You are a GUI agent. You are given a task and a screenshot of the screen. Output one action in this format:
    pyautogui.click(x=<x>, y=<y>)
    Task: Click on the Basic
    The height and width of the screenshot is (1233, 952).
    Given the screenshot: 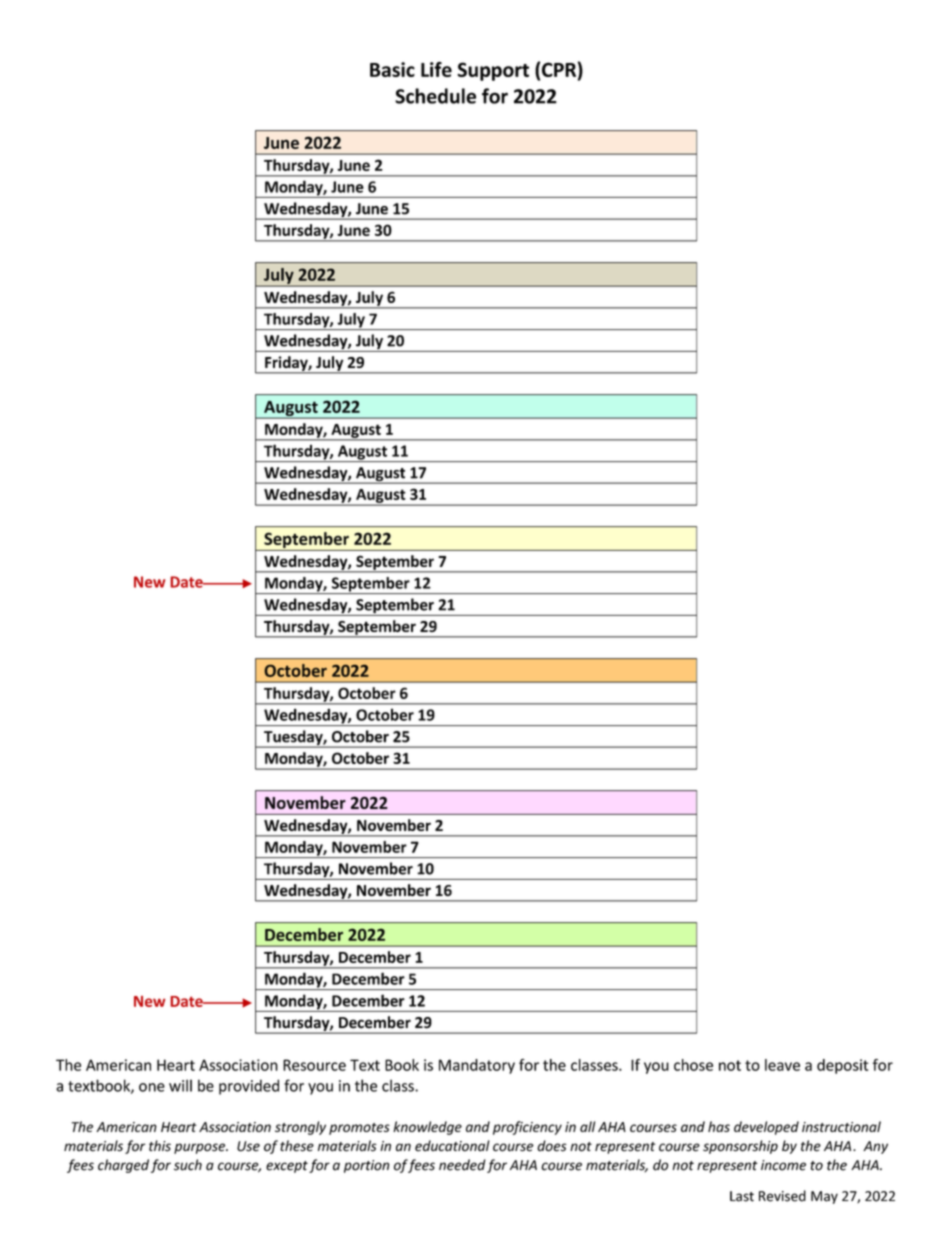 What is the action you would take?
    pyautogui.click(x=392, y=69)
